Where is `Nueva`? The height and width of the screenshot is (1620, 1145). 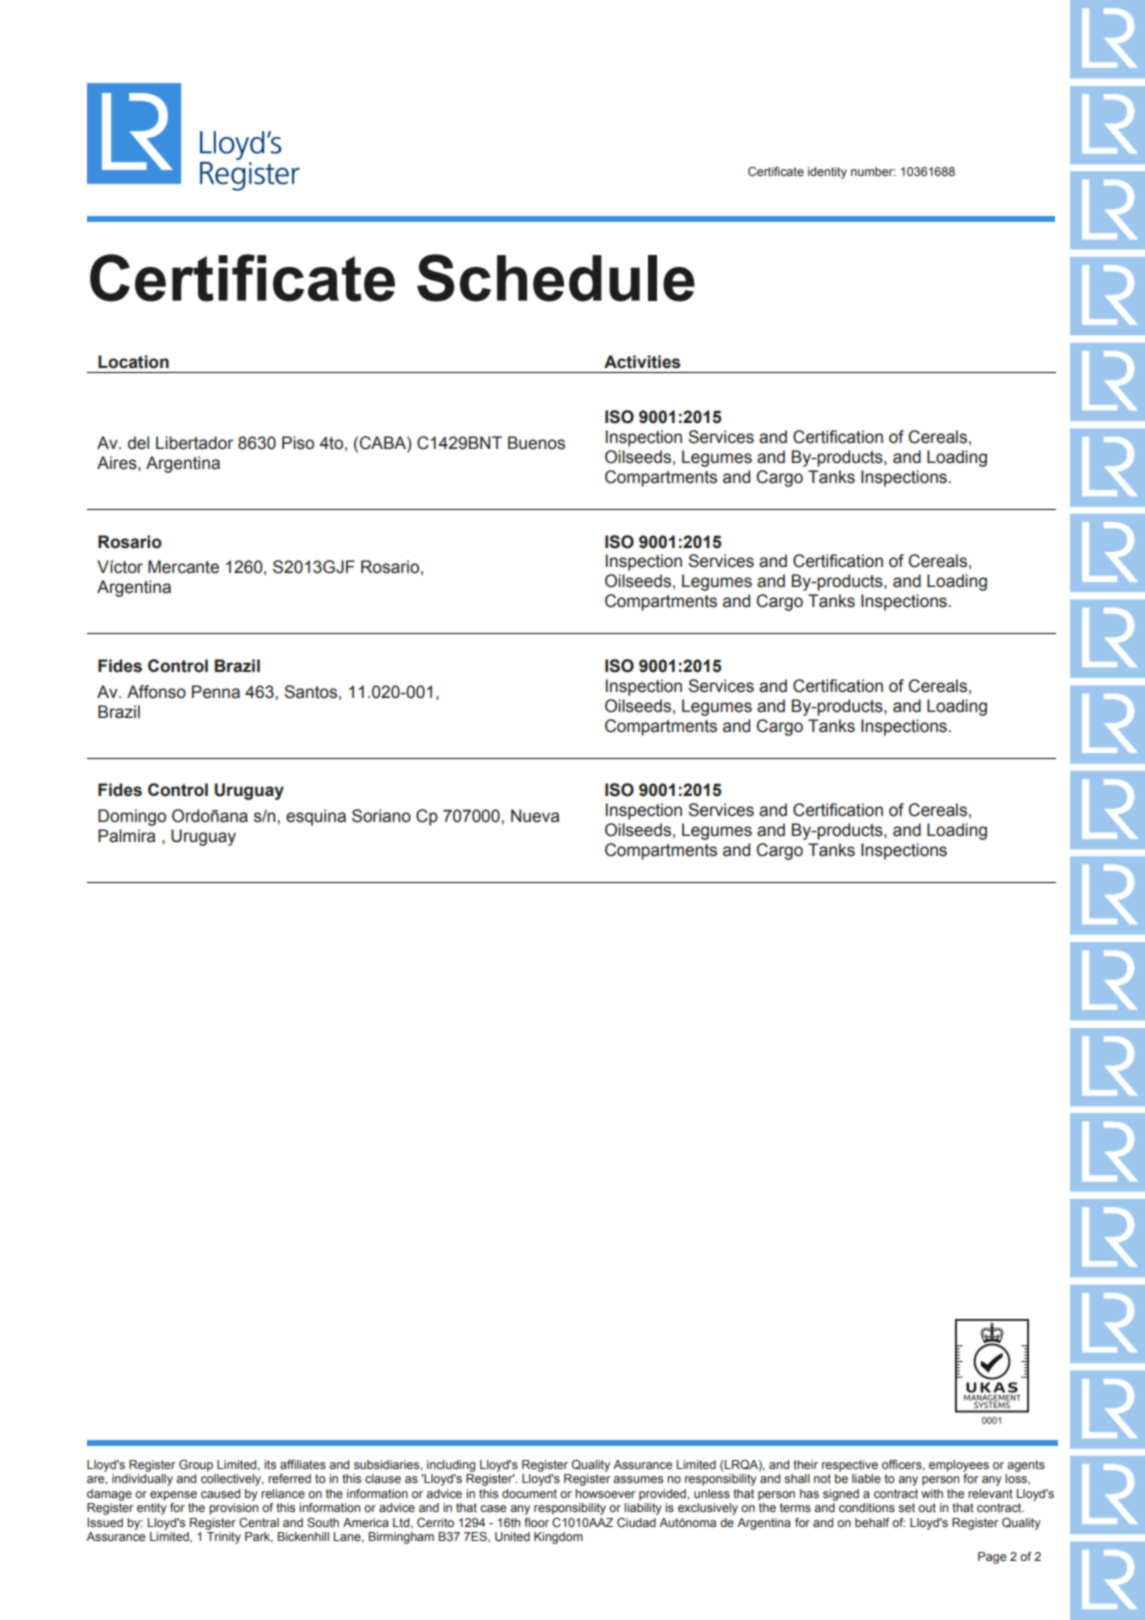 Nueva is located at coordinates (535, 816).
